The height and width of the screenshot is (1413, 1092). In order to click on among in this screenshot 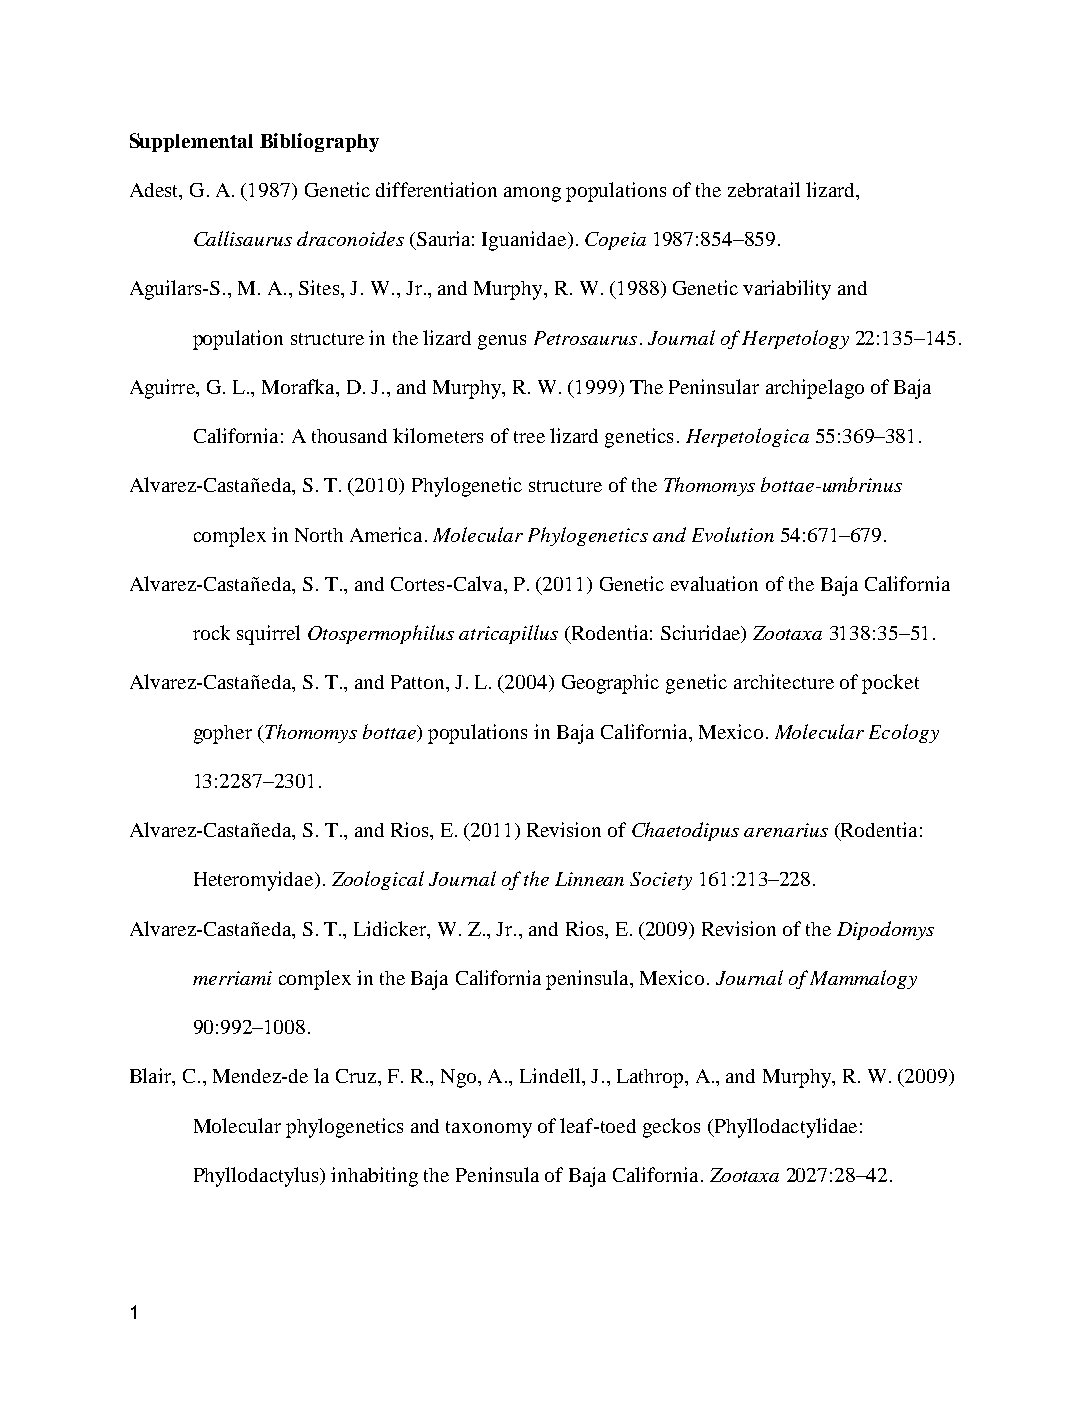, I will do `click(532, 194)`.
